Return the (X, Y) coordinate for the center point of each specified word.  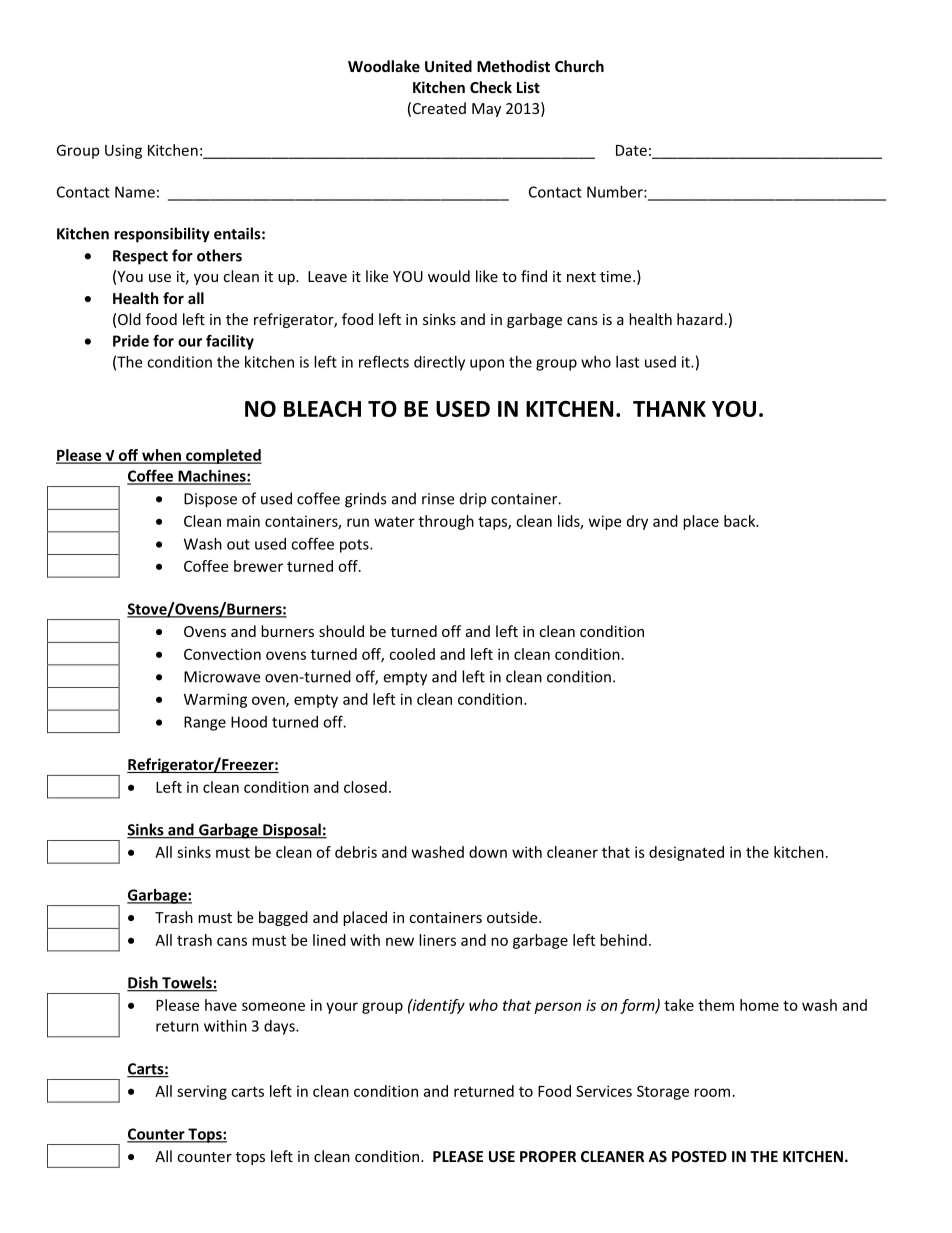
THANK (669, 409)
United (448, 66)
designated (686, 853)
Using (123, 151)
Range (205, 723)
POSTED (699, 1156)
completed (223, 456)
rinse (438, 499)
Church (579, 66)
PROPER (548, 1156)
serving (202, 1092)
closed (365, 787)
